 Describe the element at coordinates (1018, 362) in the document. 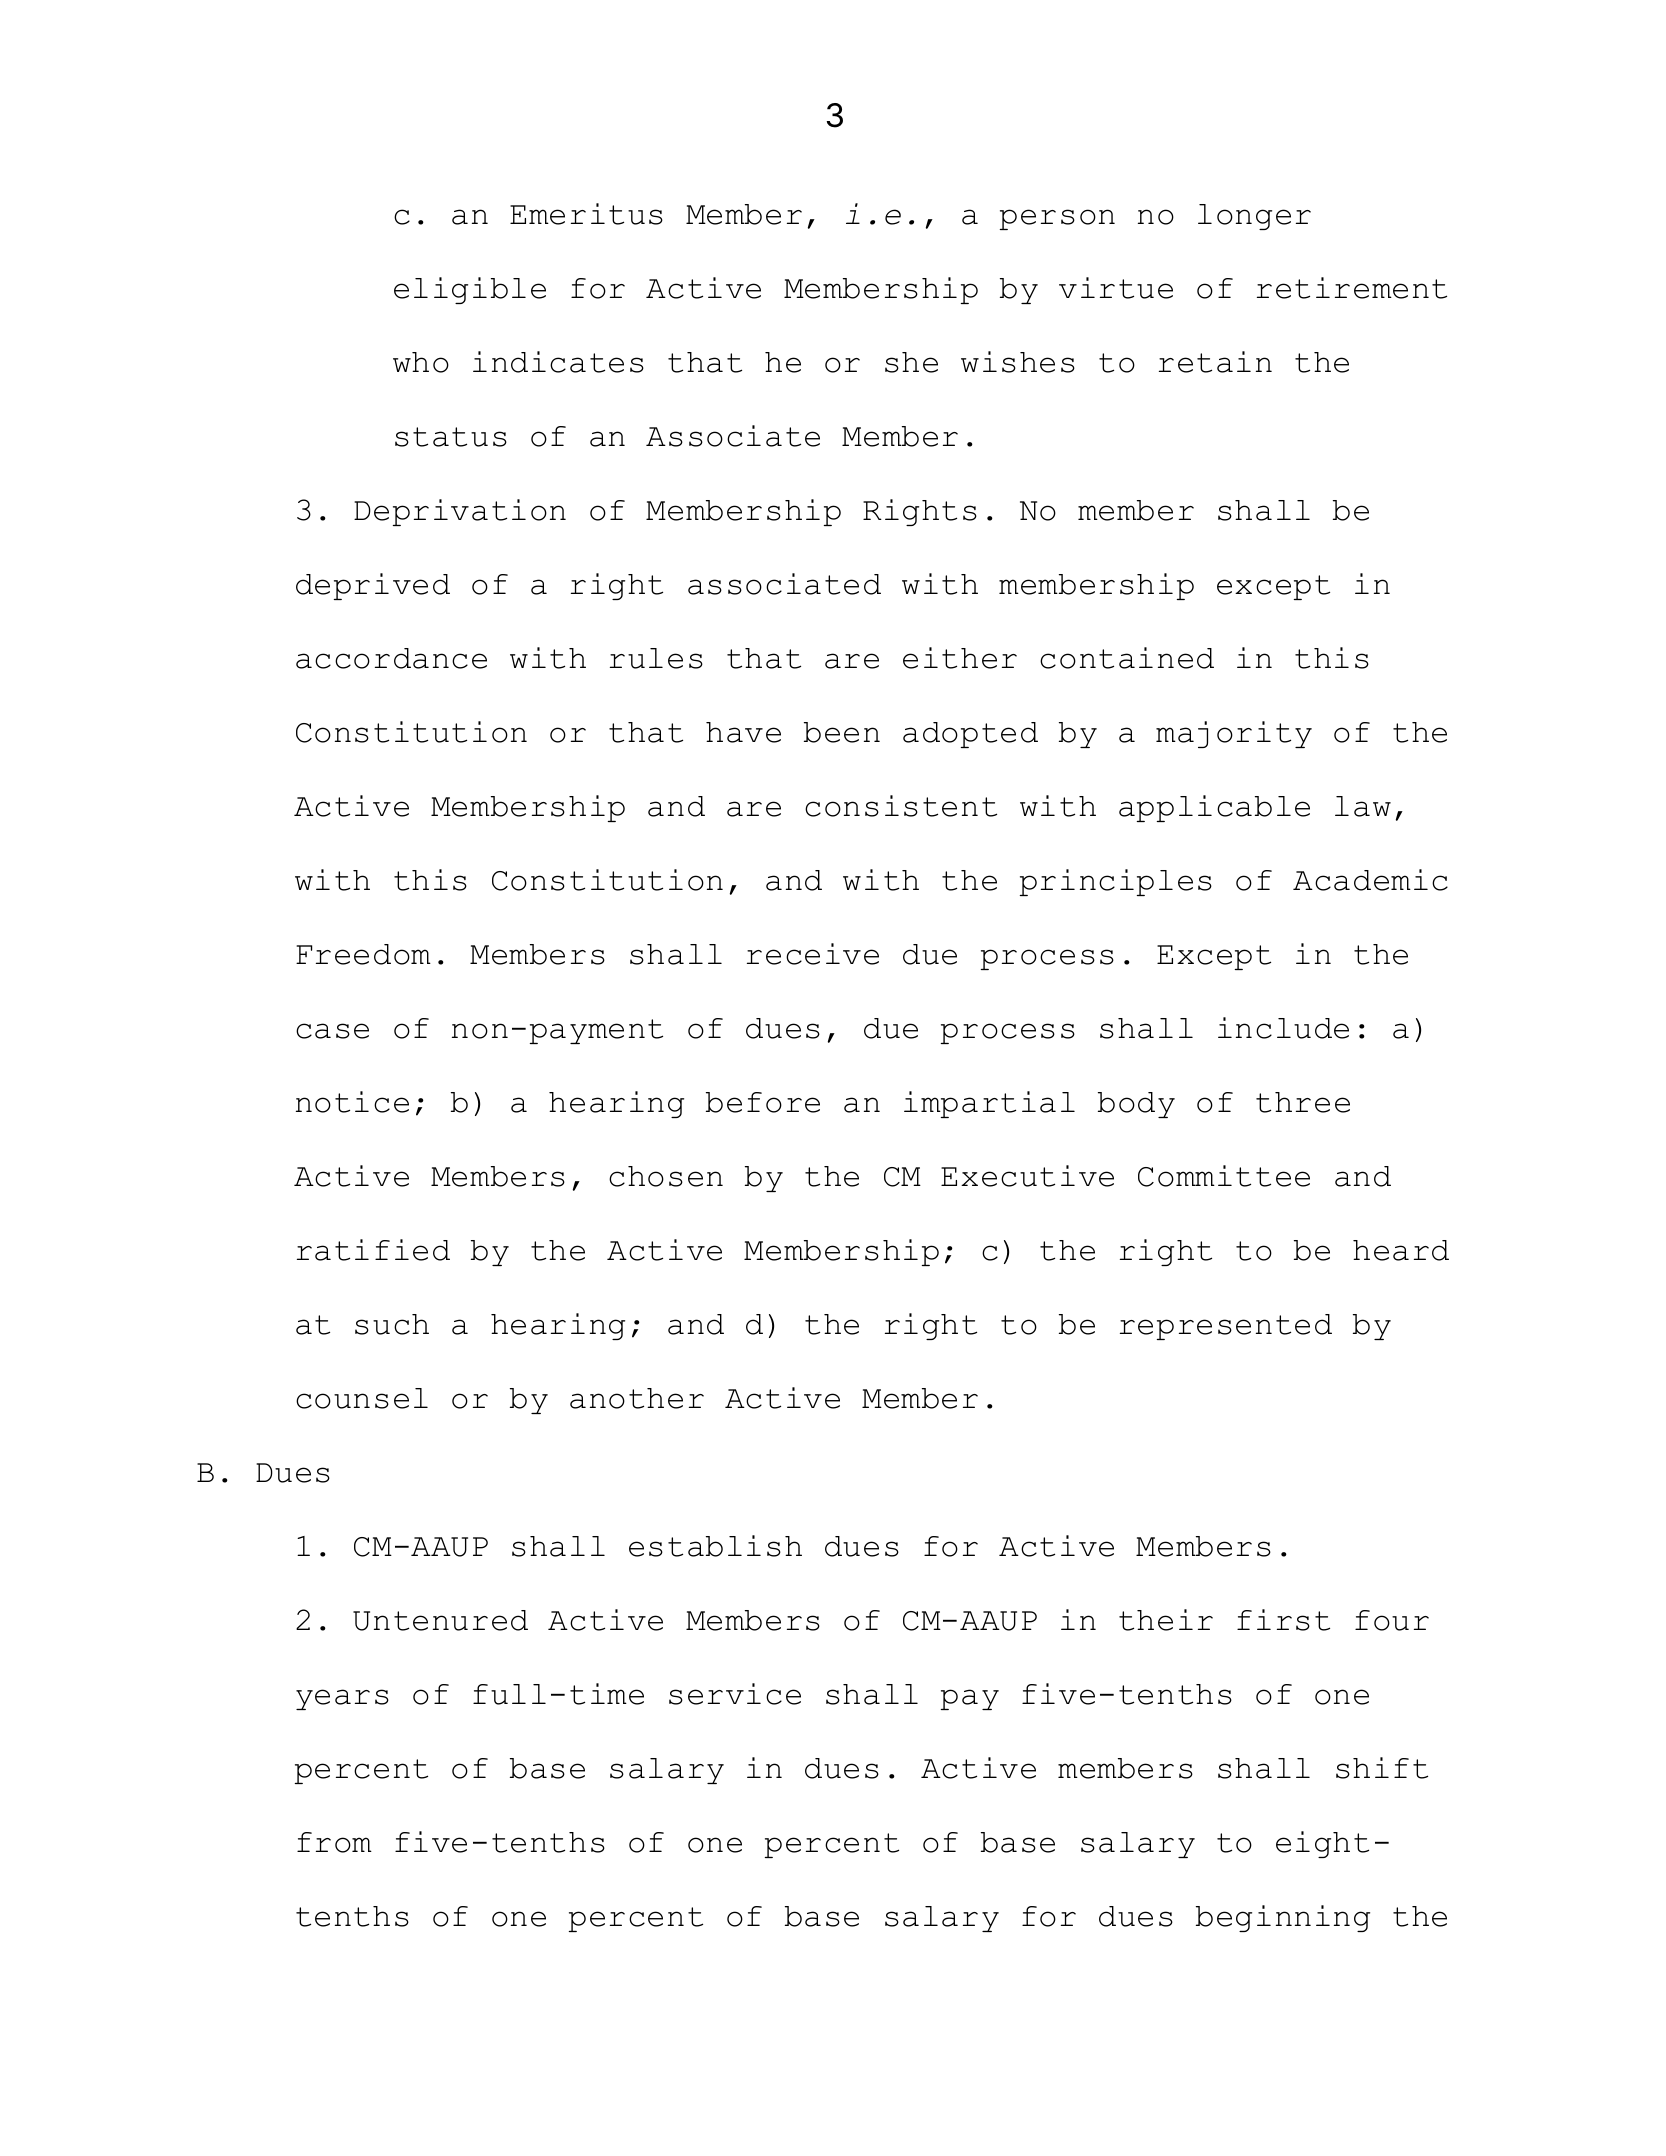

I see `wishes` at that location.
